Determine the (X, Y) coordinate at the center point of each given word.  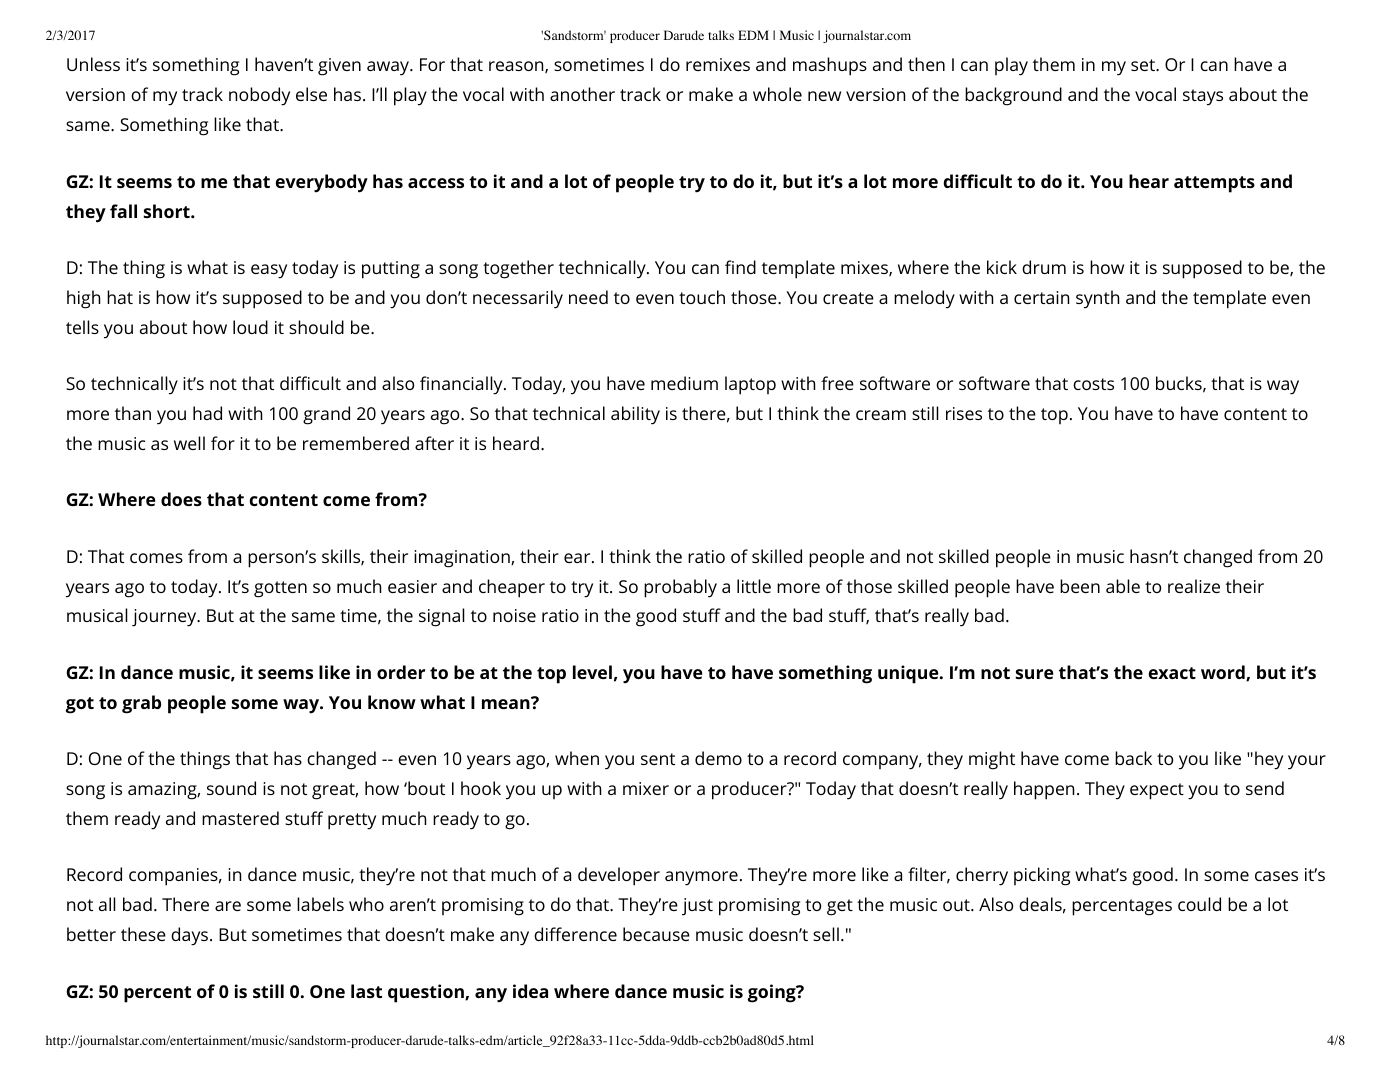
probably (680, 588)
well (189, 443)
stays (1203, 97)
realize (1194, 586)
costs (1093, 384)
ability (635, 415)
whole (777, 94)
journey (165, 618)
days (191, 936)
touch (702, 297)
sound (231, 788)
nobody (259, 96)
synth (1097, 299)
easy (269, 271)
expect (1157, 791)
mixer (646, 788)
